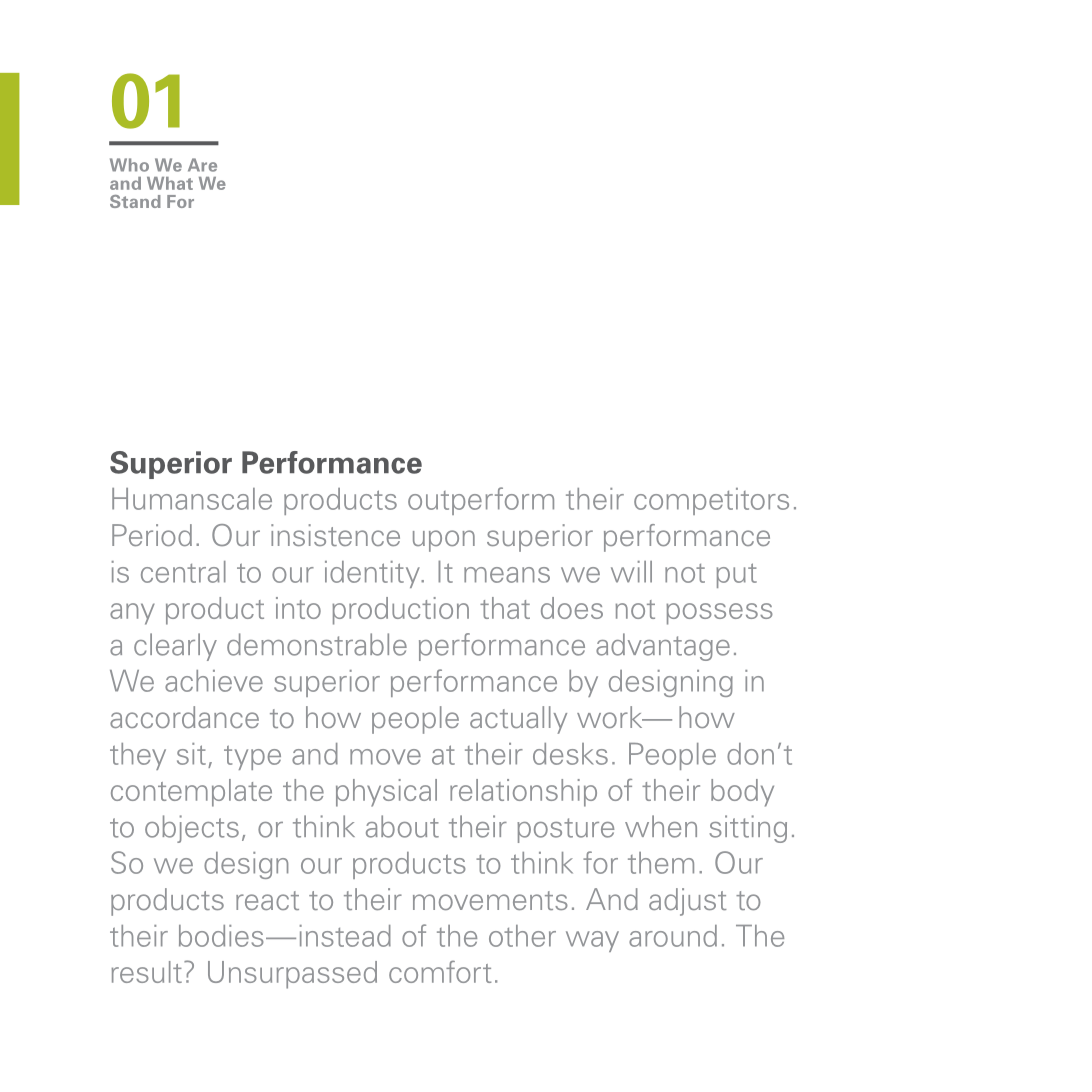  I want to click on will, so click(631, 572).
